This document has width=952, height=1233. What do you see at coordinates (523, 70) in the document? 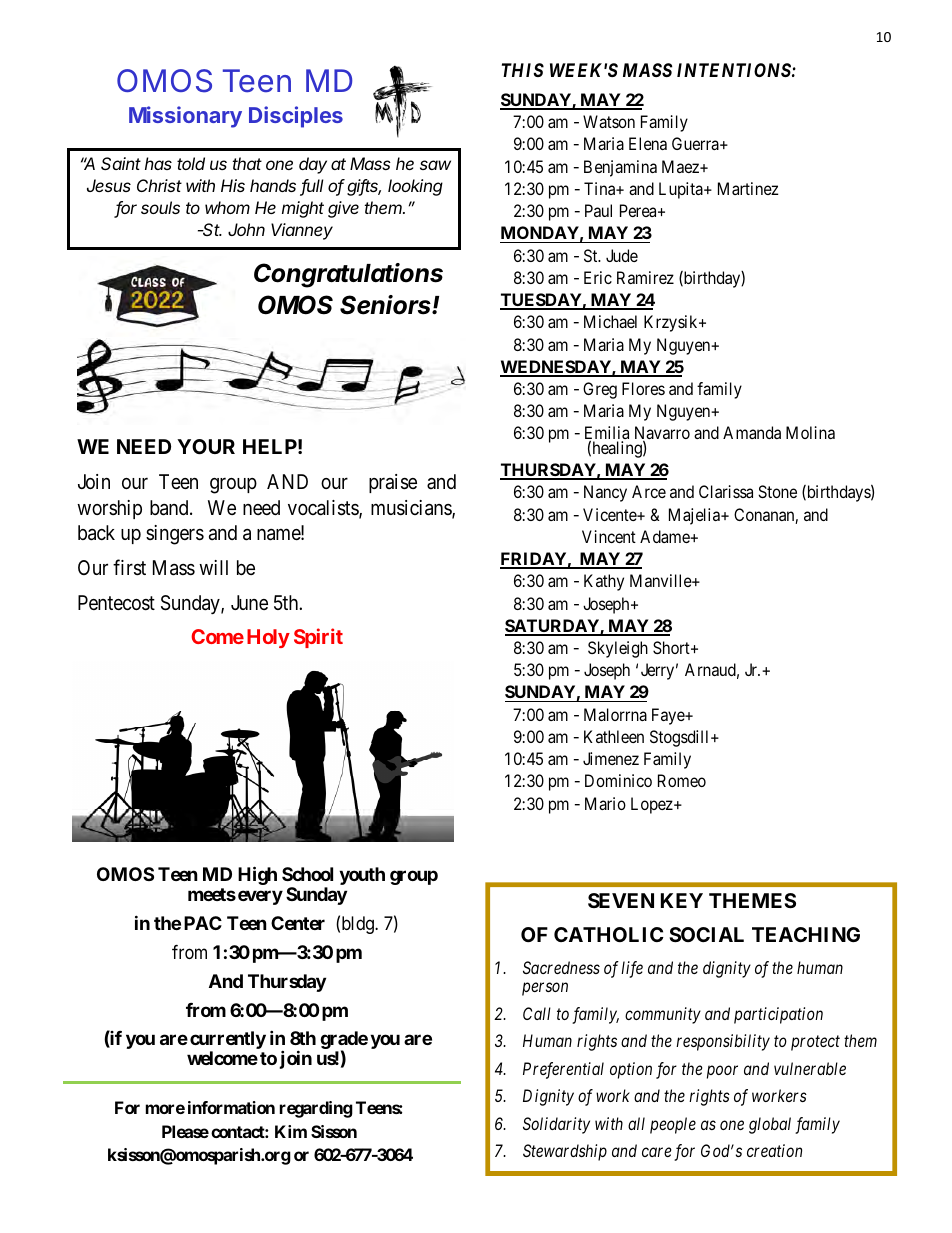
I see `THIS` at bounding box center [523, 70].
